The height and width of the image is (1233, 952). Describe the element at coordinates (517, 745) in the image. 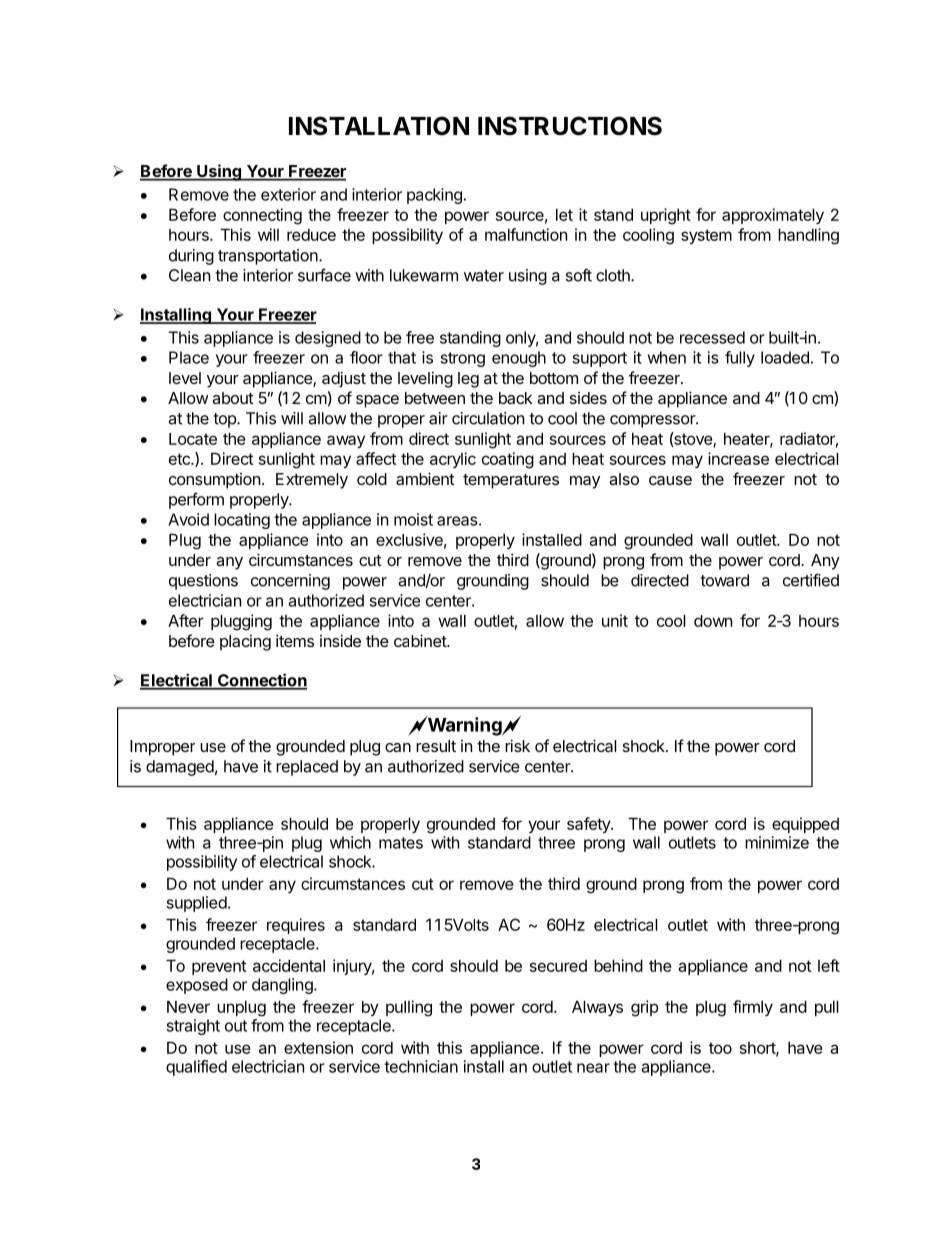

I see `risk` at that location.
